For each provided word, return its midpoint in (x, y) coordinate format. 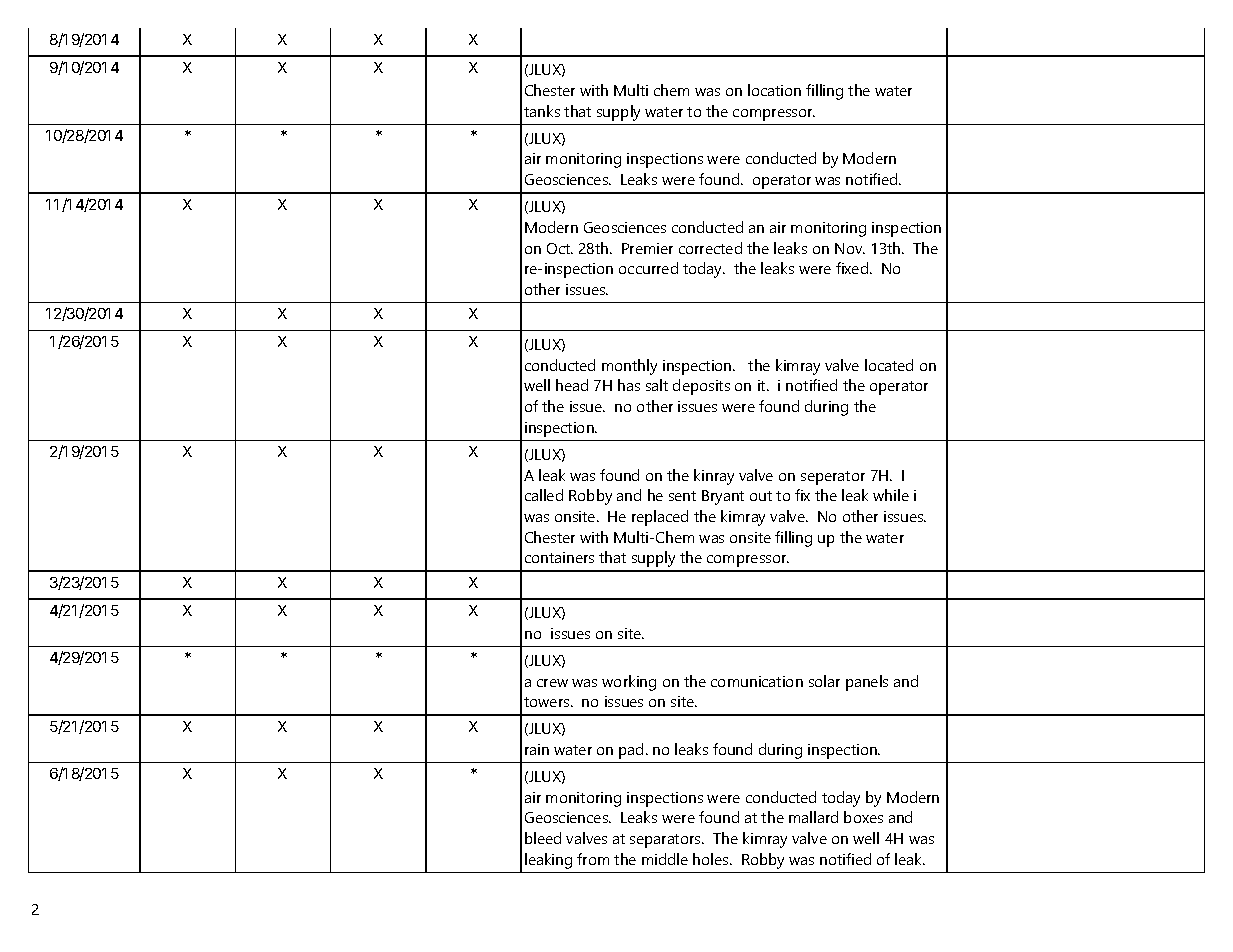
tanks (542, 111)
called (544, 495)
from (593, 859)
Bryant (723, 497)
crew (552, 683)
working (629, 683)
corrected (710, 248)
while (891, 495)
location (774, 90)
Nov (850, 248)
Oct (560, 248)
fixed (852, 268)
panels (867, 683)
